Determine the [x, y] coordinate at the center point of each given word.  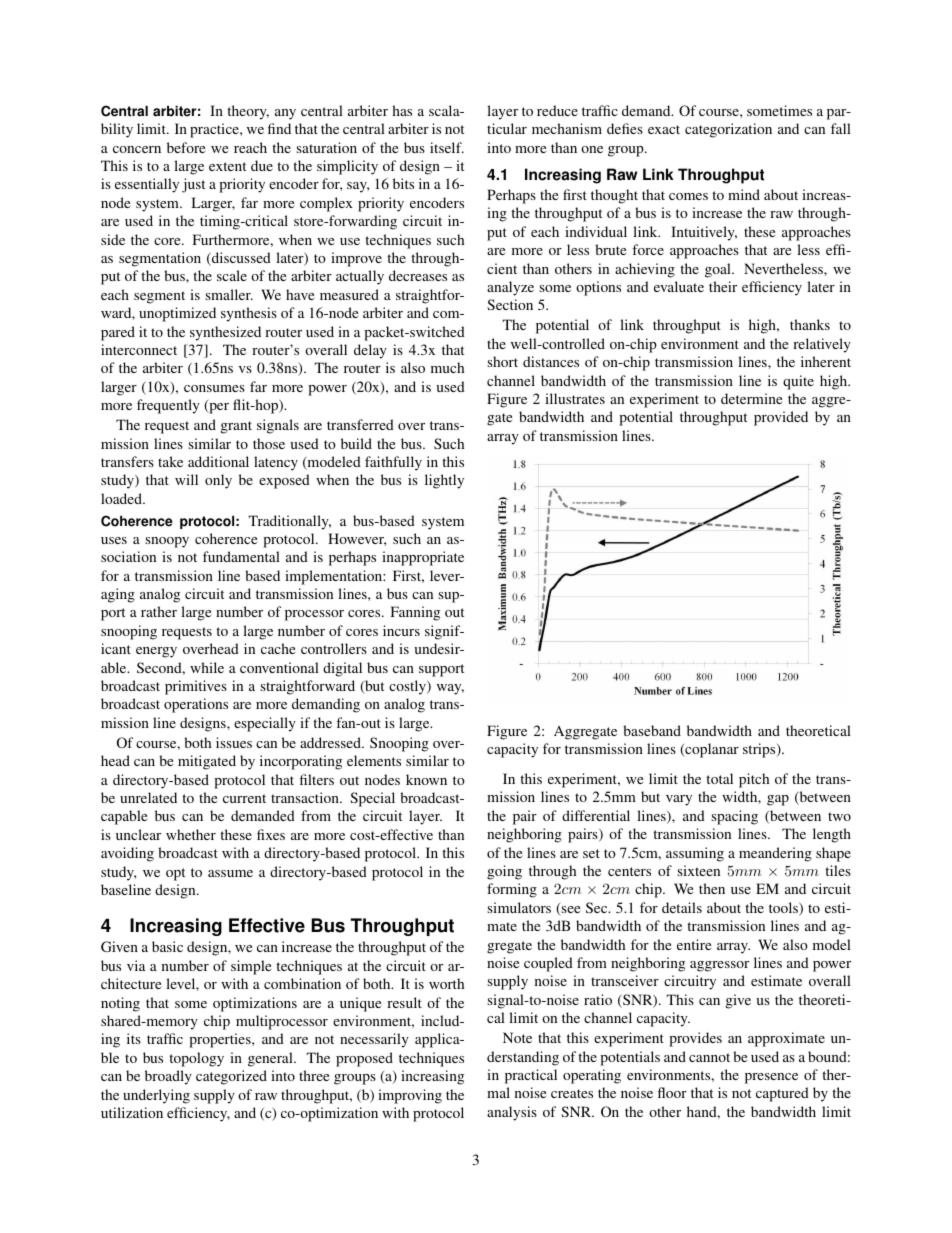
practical [531, 1076]
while [207, 667]
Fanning [415, 613]
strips [760, 750]
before [186, 147]
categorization [728, 130]
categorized [231, 1077]
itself [447, 147]
